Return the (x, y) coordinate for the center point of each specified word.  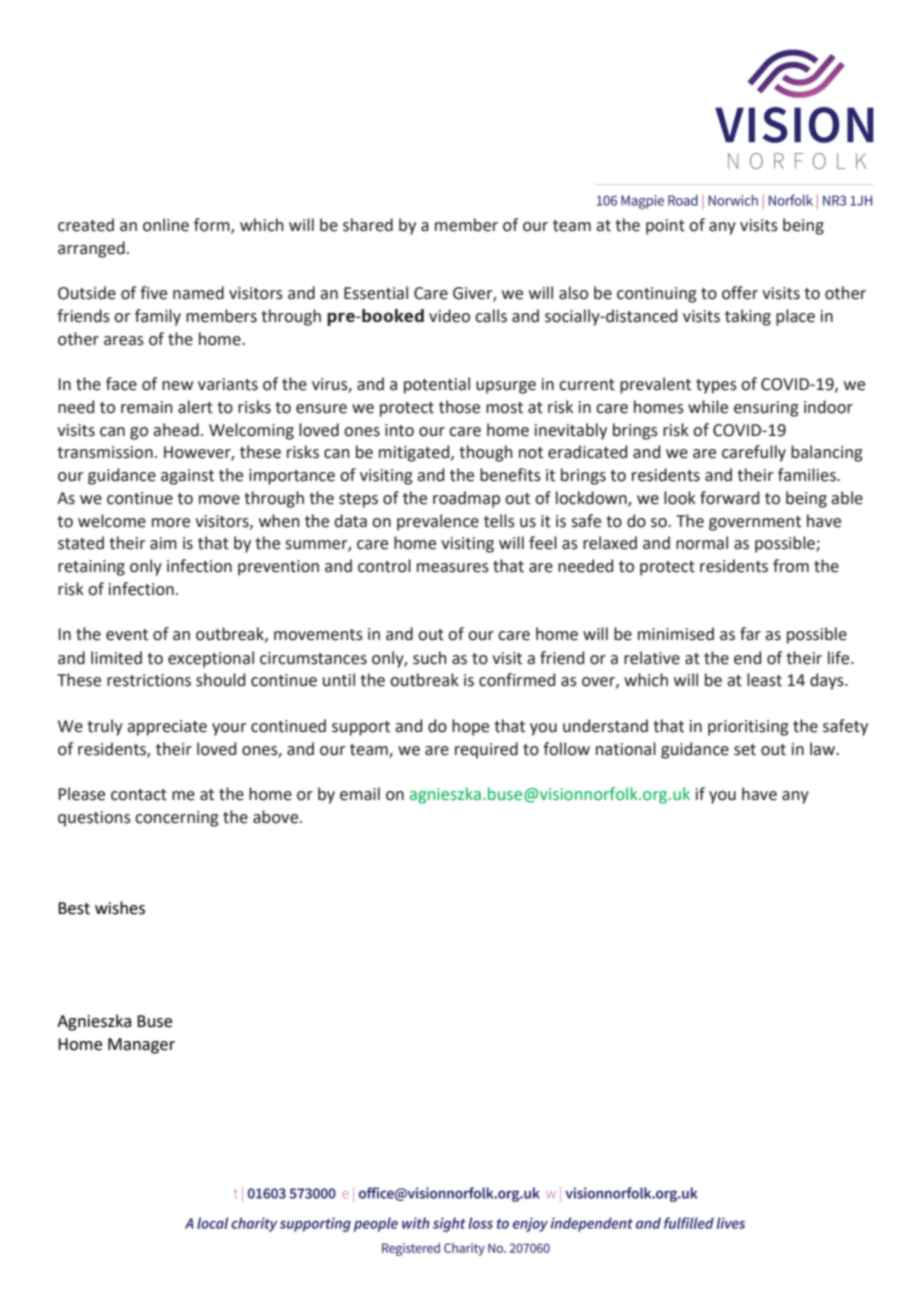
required (486, 750)
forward (729, 498)
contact (139, 795)
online (166, 225)
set (745, 750)
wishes (120, 908)
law (824, 749)
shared (368, 225)
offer (740, 293)
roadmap (466, 499)
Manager (141, 1046)
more (171, 523)
